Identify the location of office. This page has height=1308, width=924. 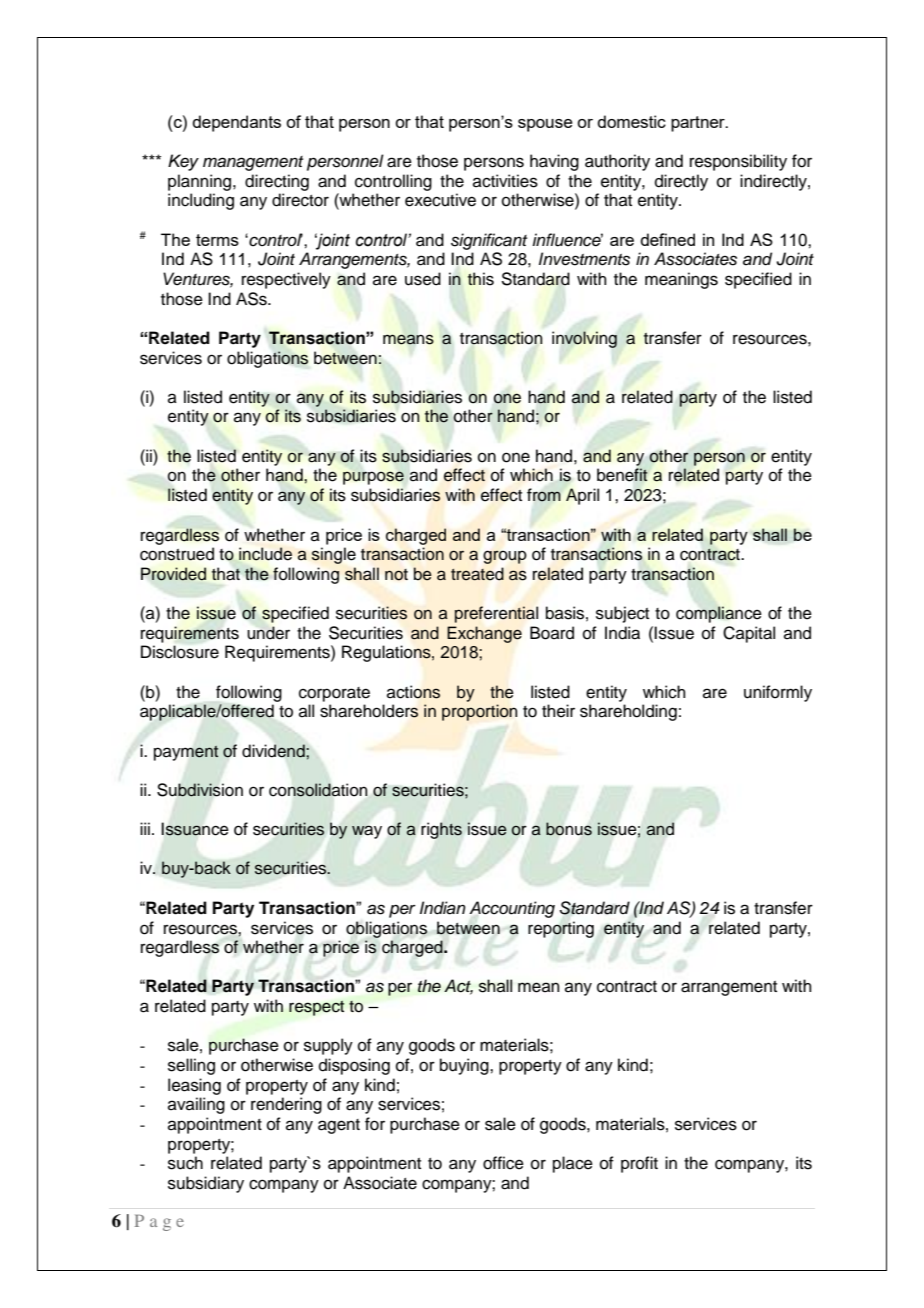
(503, 1163).
